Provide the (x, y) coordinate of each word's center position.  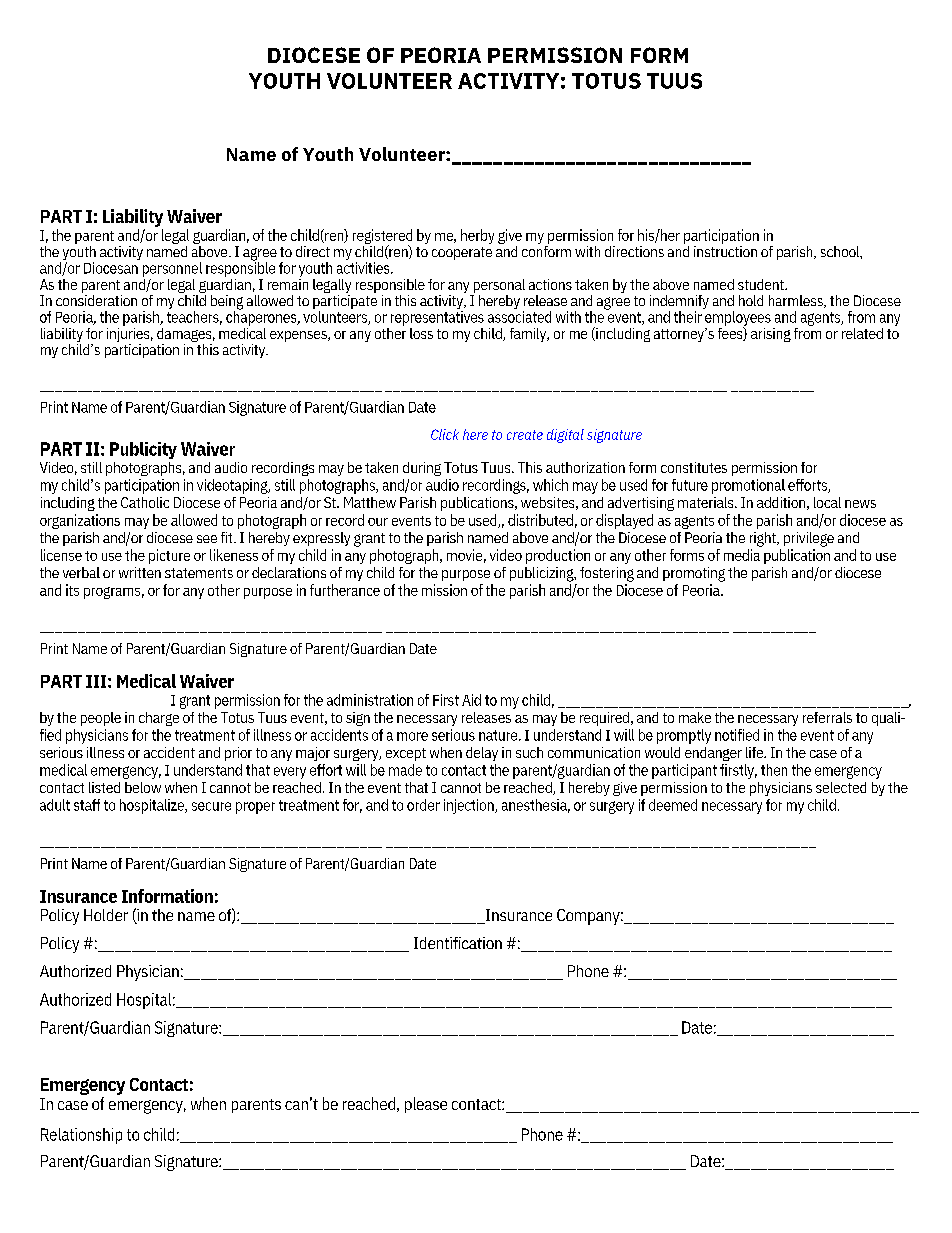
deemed (673, 805)
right (764, 539)
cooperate (462, 253)
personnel (172, 269)
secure (211, 806)
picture (169, 556)
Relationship (81, 1136)
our (378, 522)
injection (470, 806)
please (426, 1105)
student (762, 284)
